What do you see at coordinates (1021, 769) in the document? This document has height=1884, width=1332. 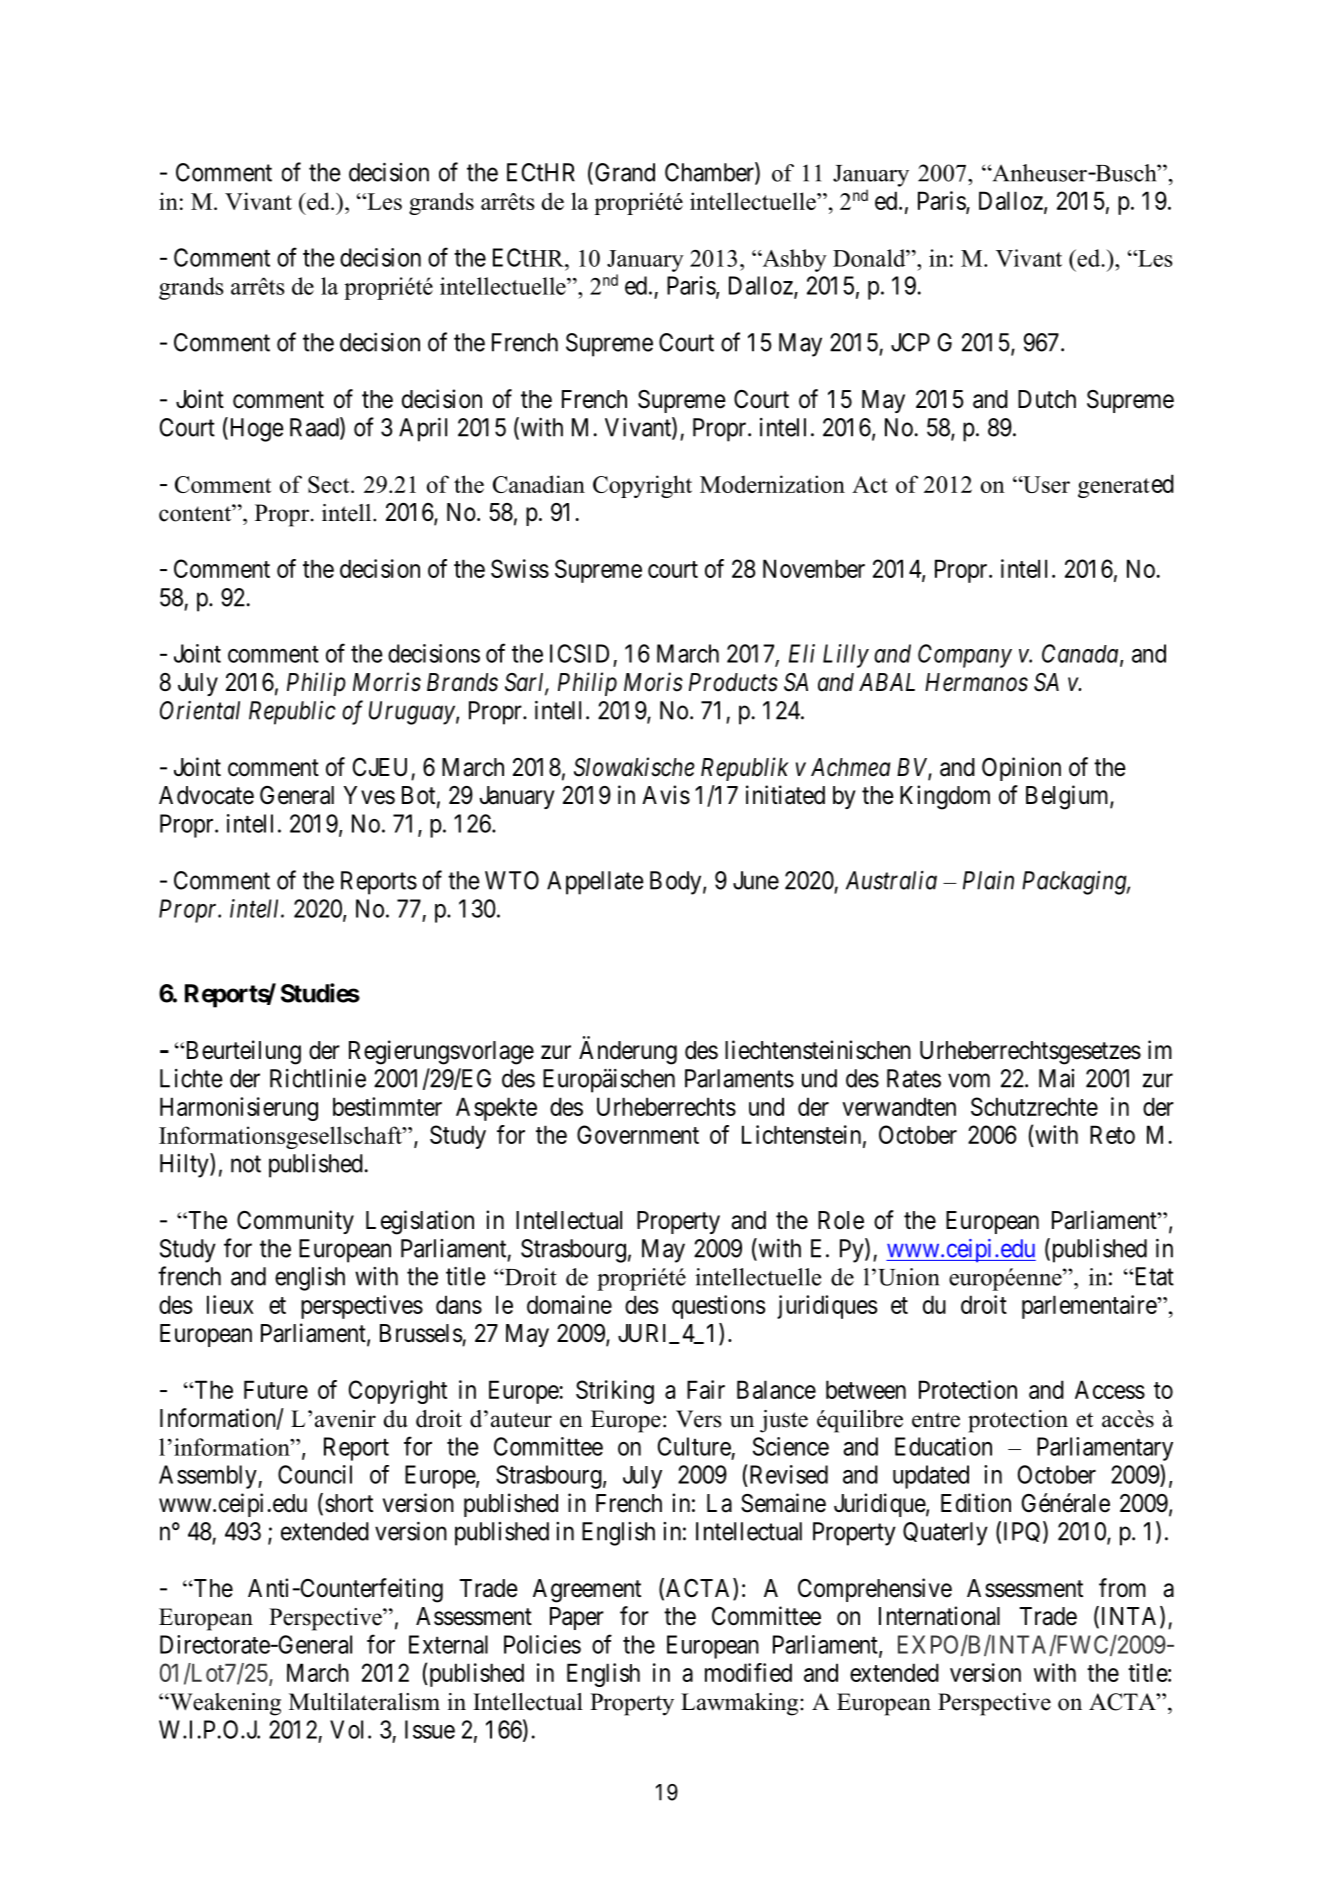 I see `Opinion` at bounding box center [1021, 769].
